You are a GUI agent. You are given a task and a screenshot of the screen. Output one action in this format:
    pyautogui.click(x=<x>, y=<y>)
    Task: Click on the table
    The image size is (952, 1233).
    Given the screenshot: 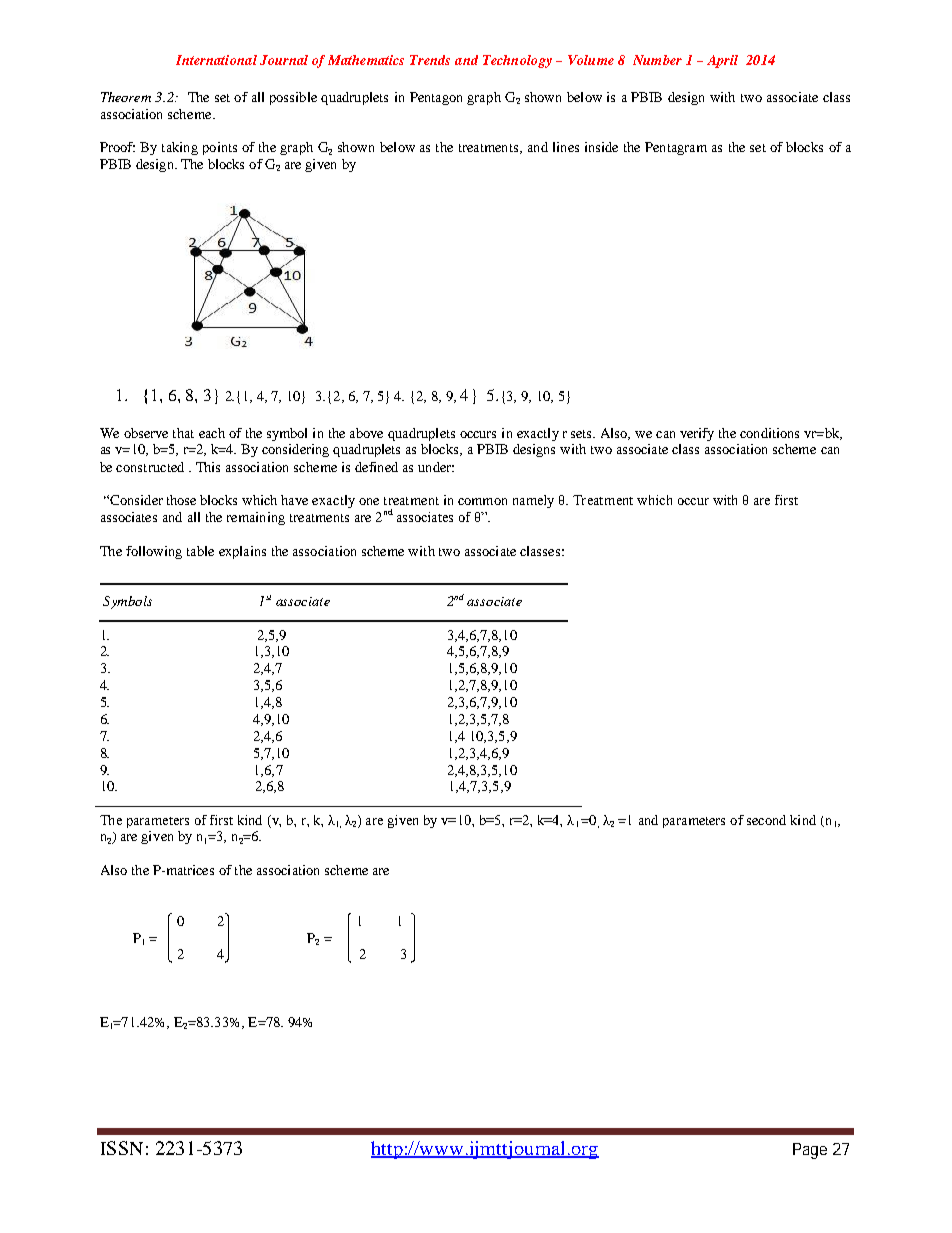 What is the action you would take?
    pyautogui.click(x=200, y=551)
